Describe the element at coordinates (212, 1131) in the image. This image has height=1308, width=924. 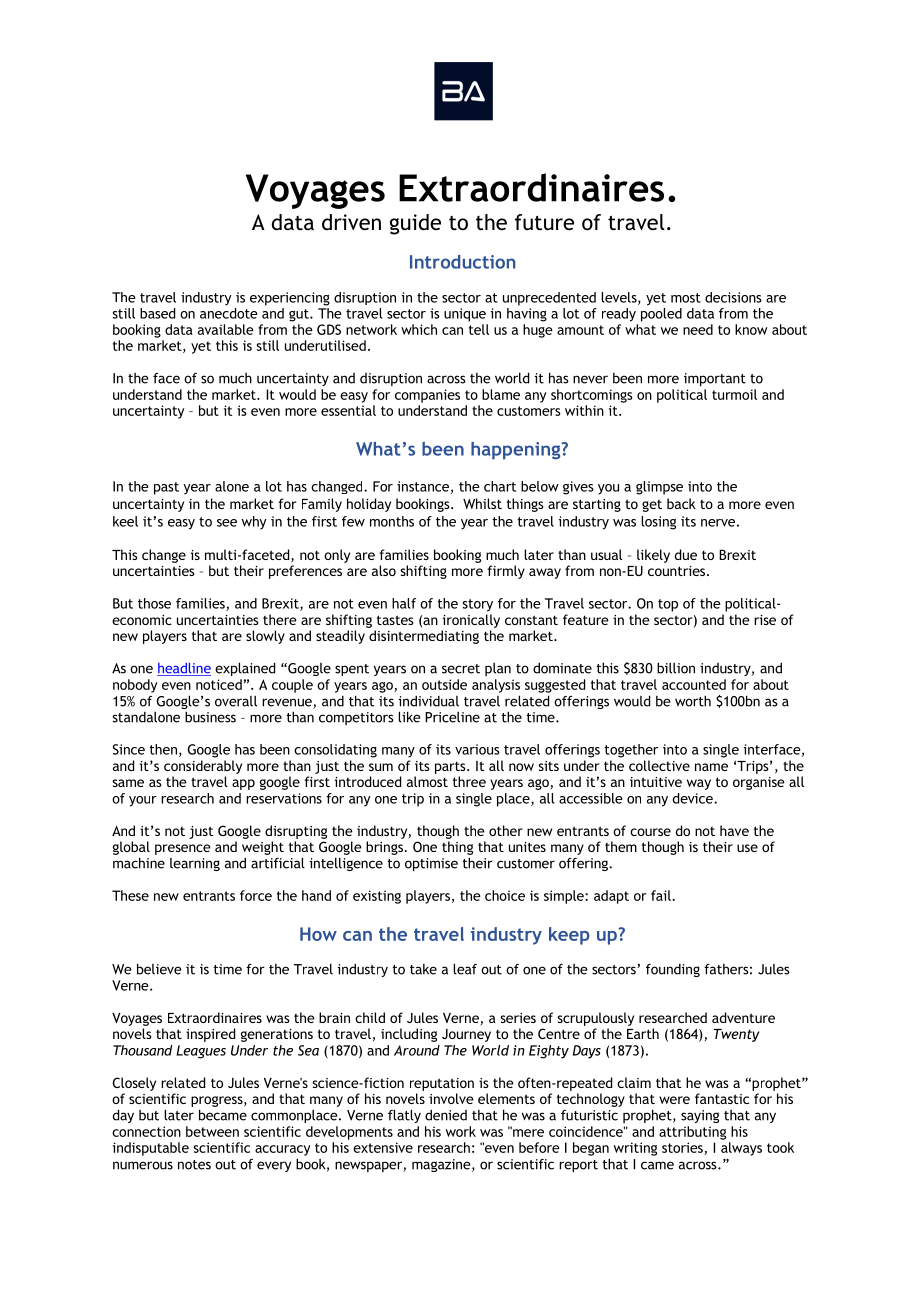
I see `between` at that location.
